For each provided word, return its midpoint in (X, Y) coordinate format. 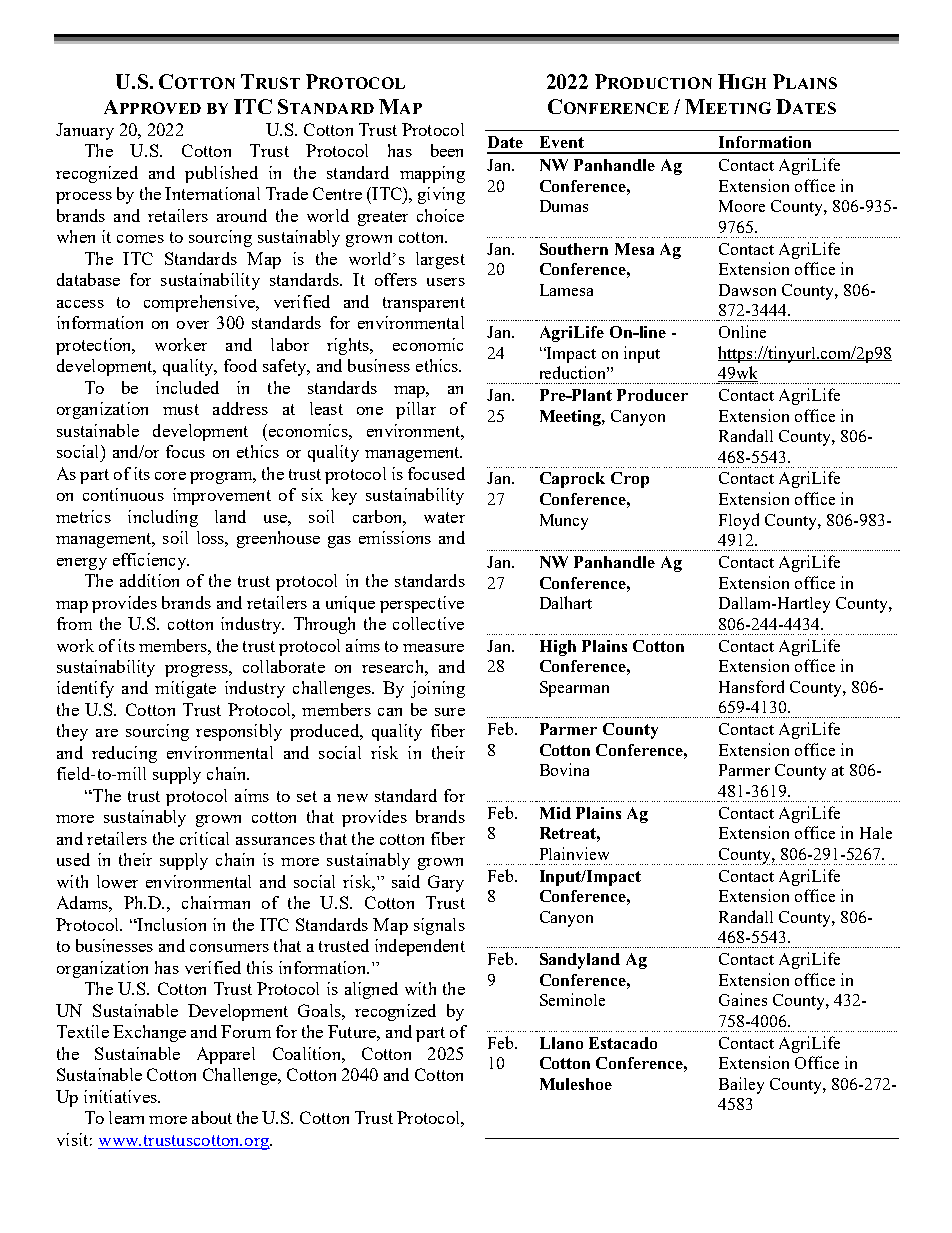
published (221, 174)
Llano (561, 1043)
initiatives (121, 1096)
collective (428, 623)
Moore (742, 206)
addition (149, 580)
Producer (652, 395)
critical (204, 838)
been (447, 150)
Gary (446, 883)
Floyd (739, 521)
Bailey (741, 1085)
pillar (416, 410)
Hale (876, 833)
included (187, 387)
